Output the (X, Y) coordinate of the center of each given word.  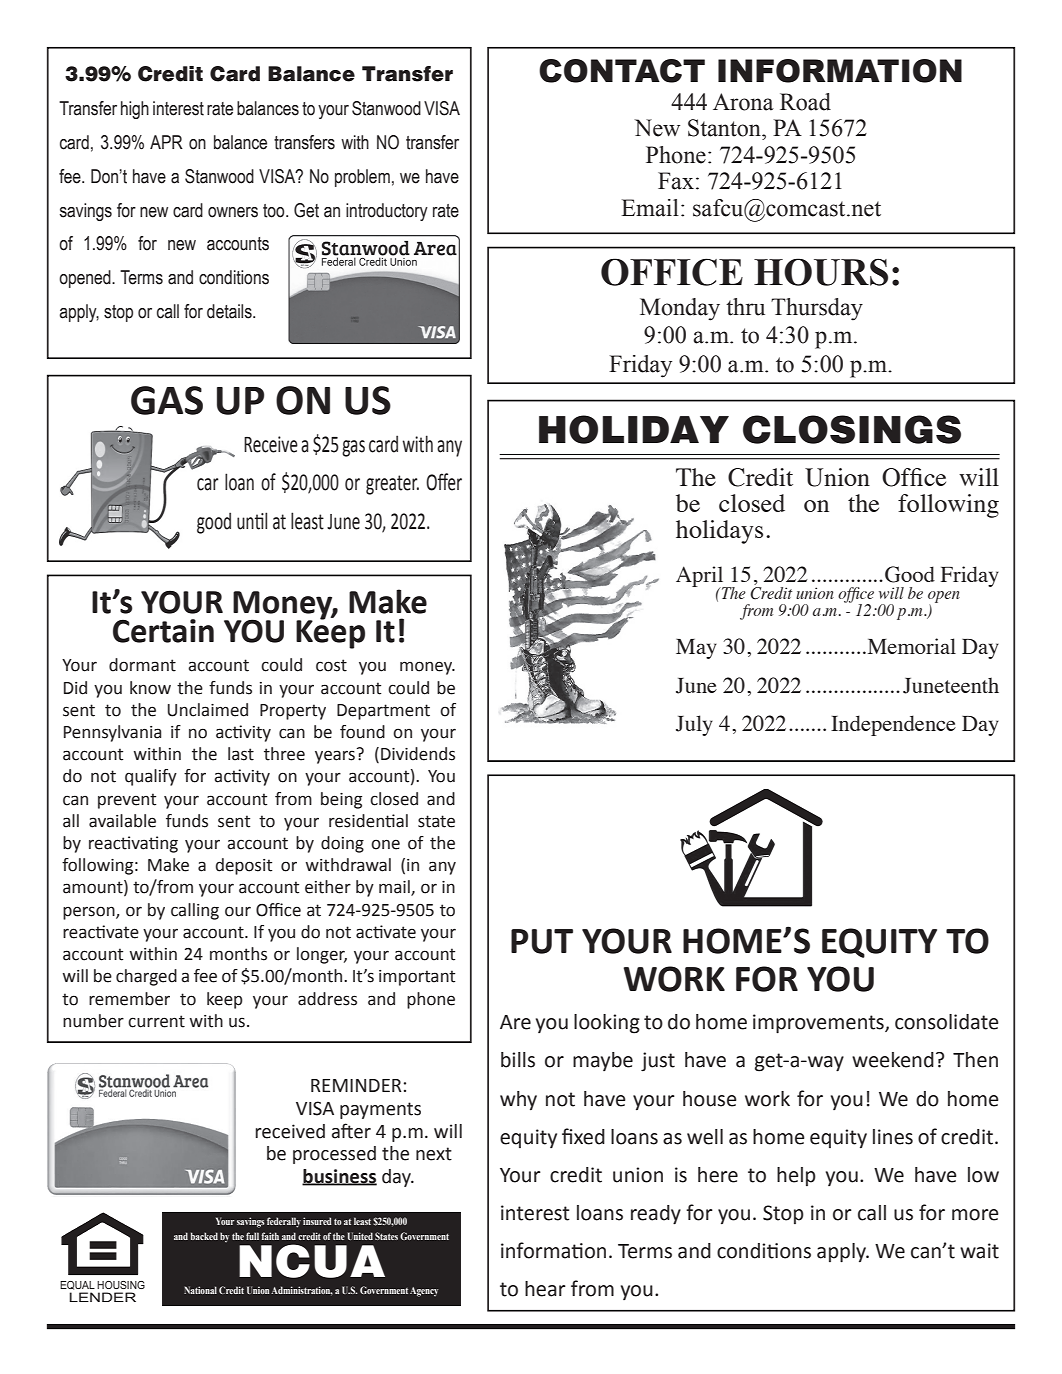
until (252, 521)
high (135, 110)
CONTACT (622, 71)
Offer (444, 482)
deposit (244, 866)
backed (204, 1236)
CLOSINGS (852, 429)
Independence (893, 725)
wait (979, 1251)
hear (545, 1289)
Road (805, 102)
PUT (542, 941)
